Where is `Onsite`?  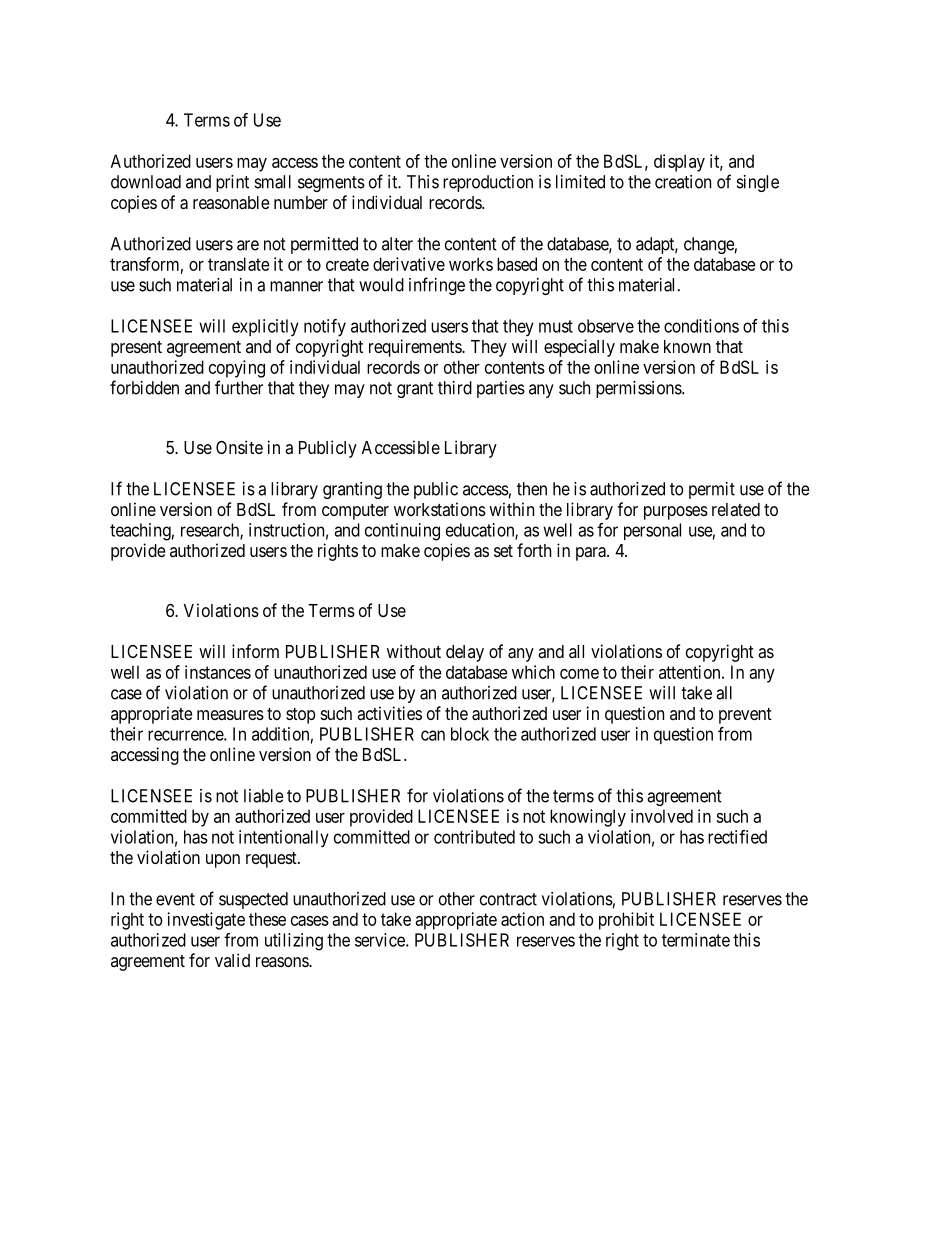 Onsite is located at coordinates (239, 447).
